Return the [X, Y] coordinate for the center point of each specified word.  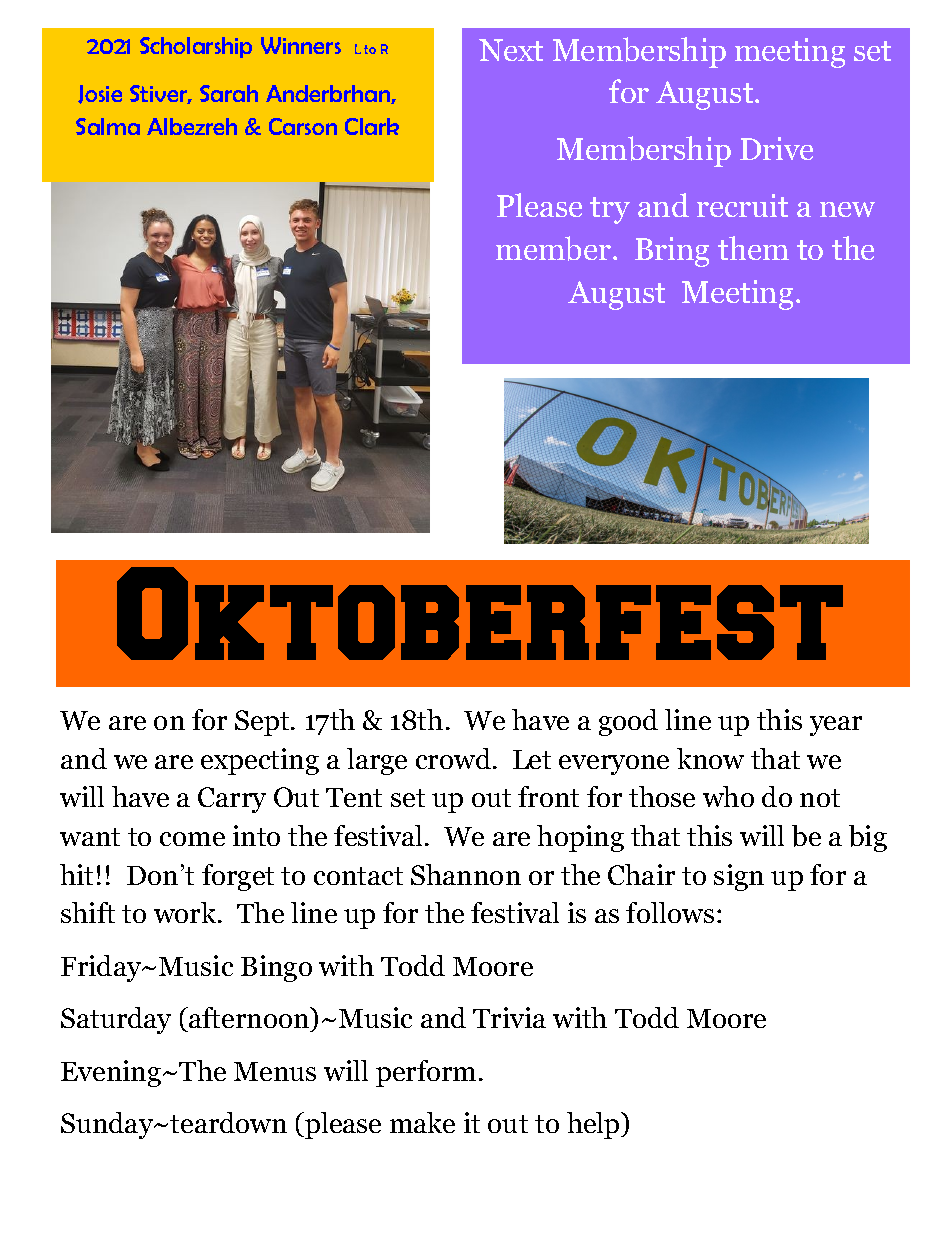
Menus [275, 1071]
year [836, 726]
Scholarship [196, 47]
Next [511, 50]
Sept [263, 723]
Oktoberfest [480, 613]
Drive [776, 148]
